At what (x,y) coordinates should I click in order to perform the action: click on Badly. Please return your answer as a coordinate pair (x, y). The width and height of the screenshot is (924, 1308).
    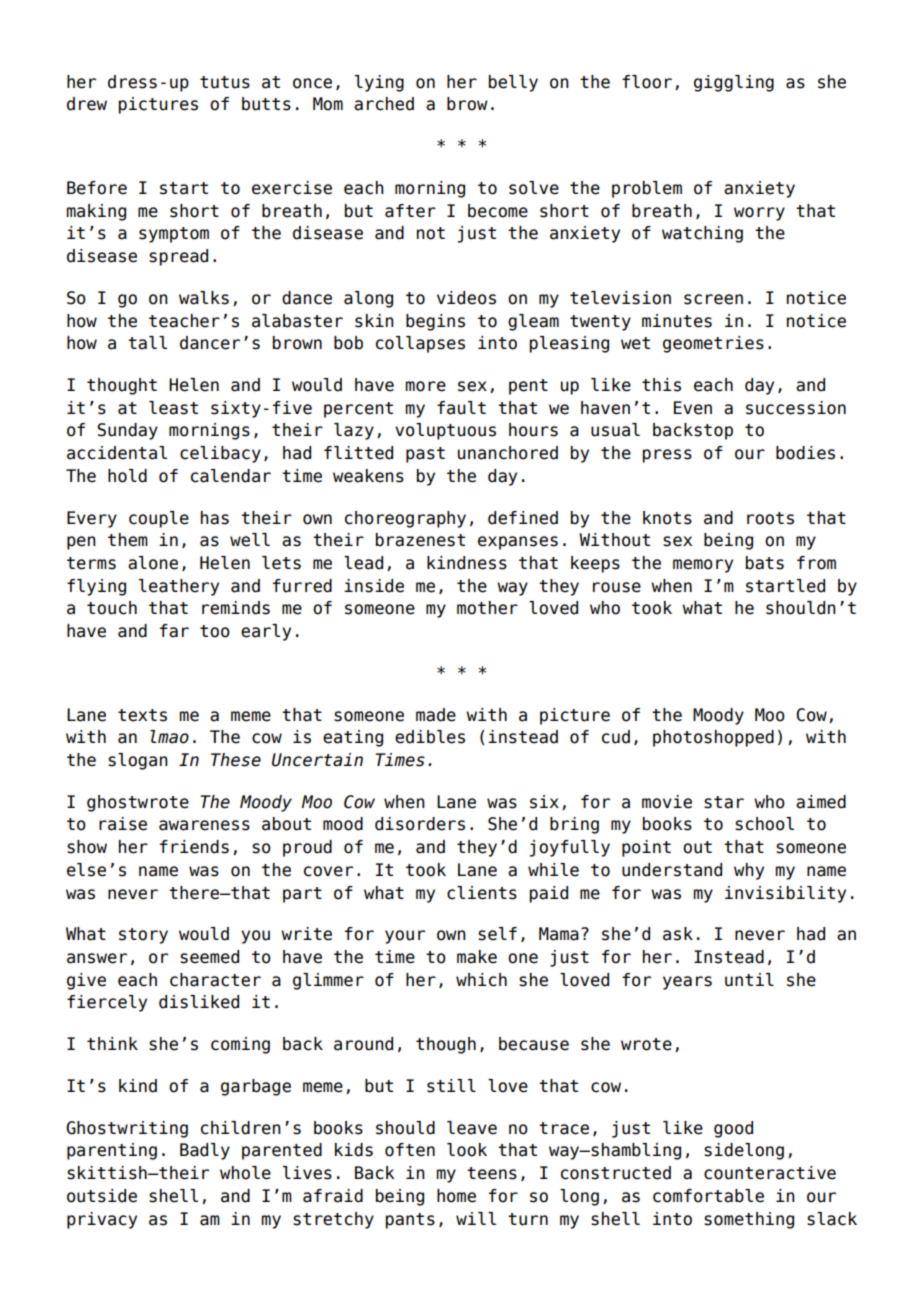
    Looking at the image, I should click on (205, 1151).
